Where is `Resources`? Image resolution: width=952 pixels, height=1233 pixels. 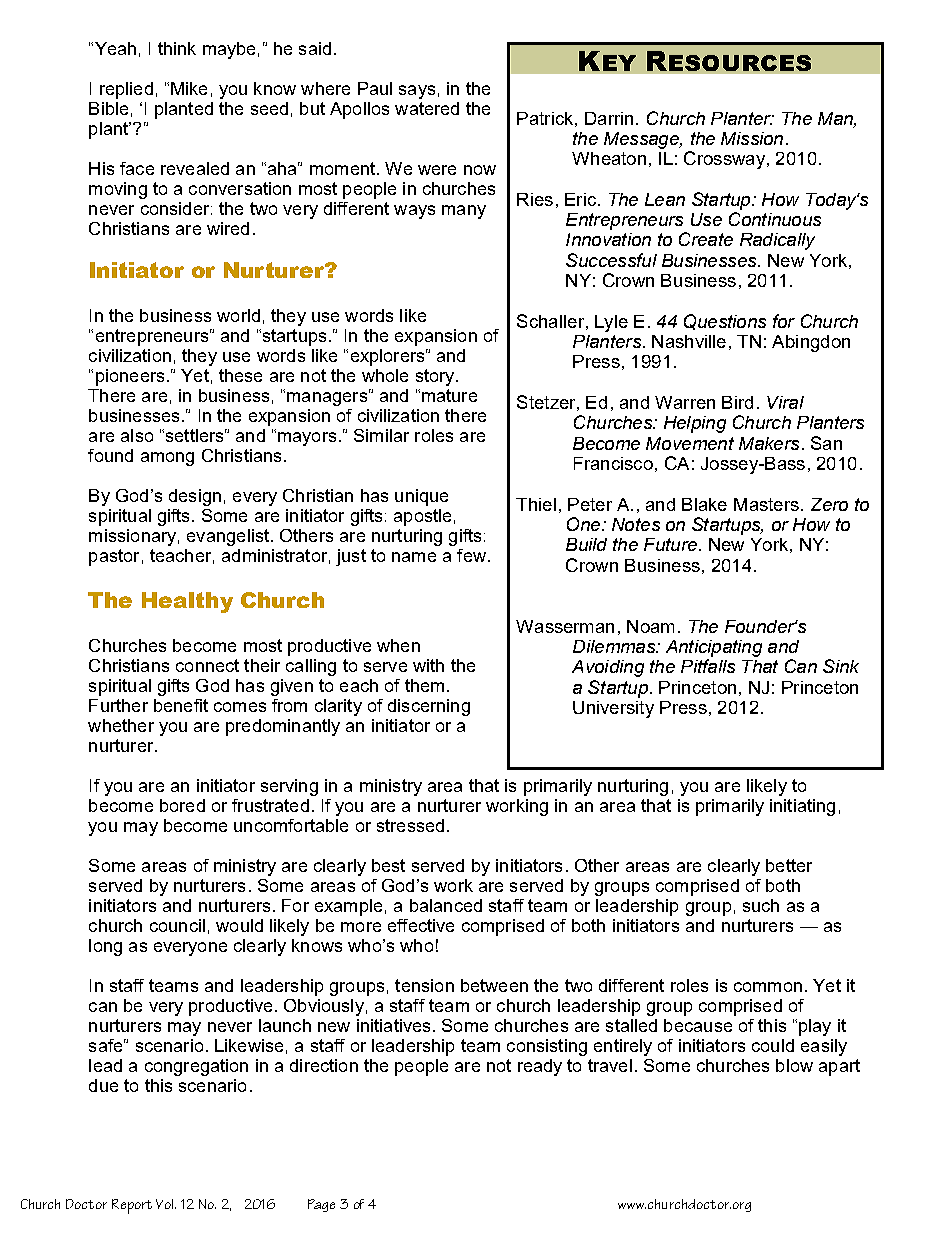
Resources is located at coordinates (729, 61).
